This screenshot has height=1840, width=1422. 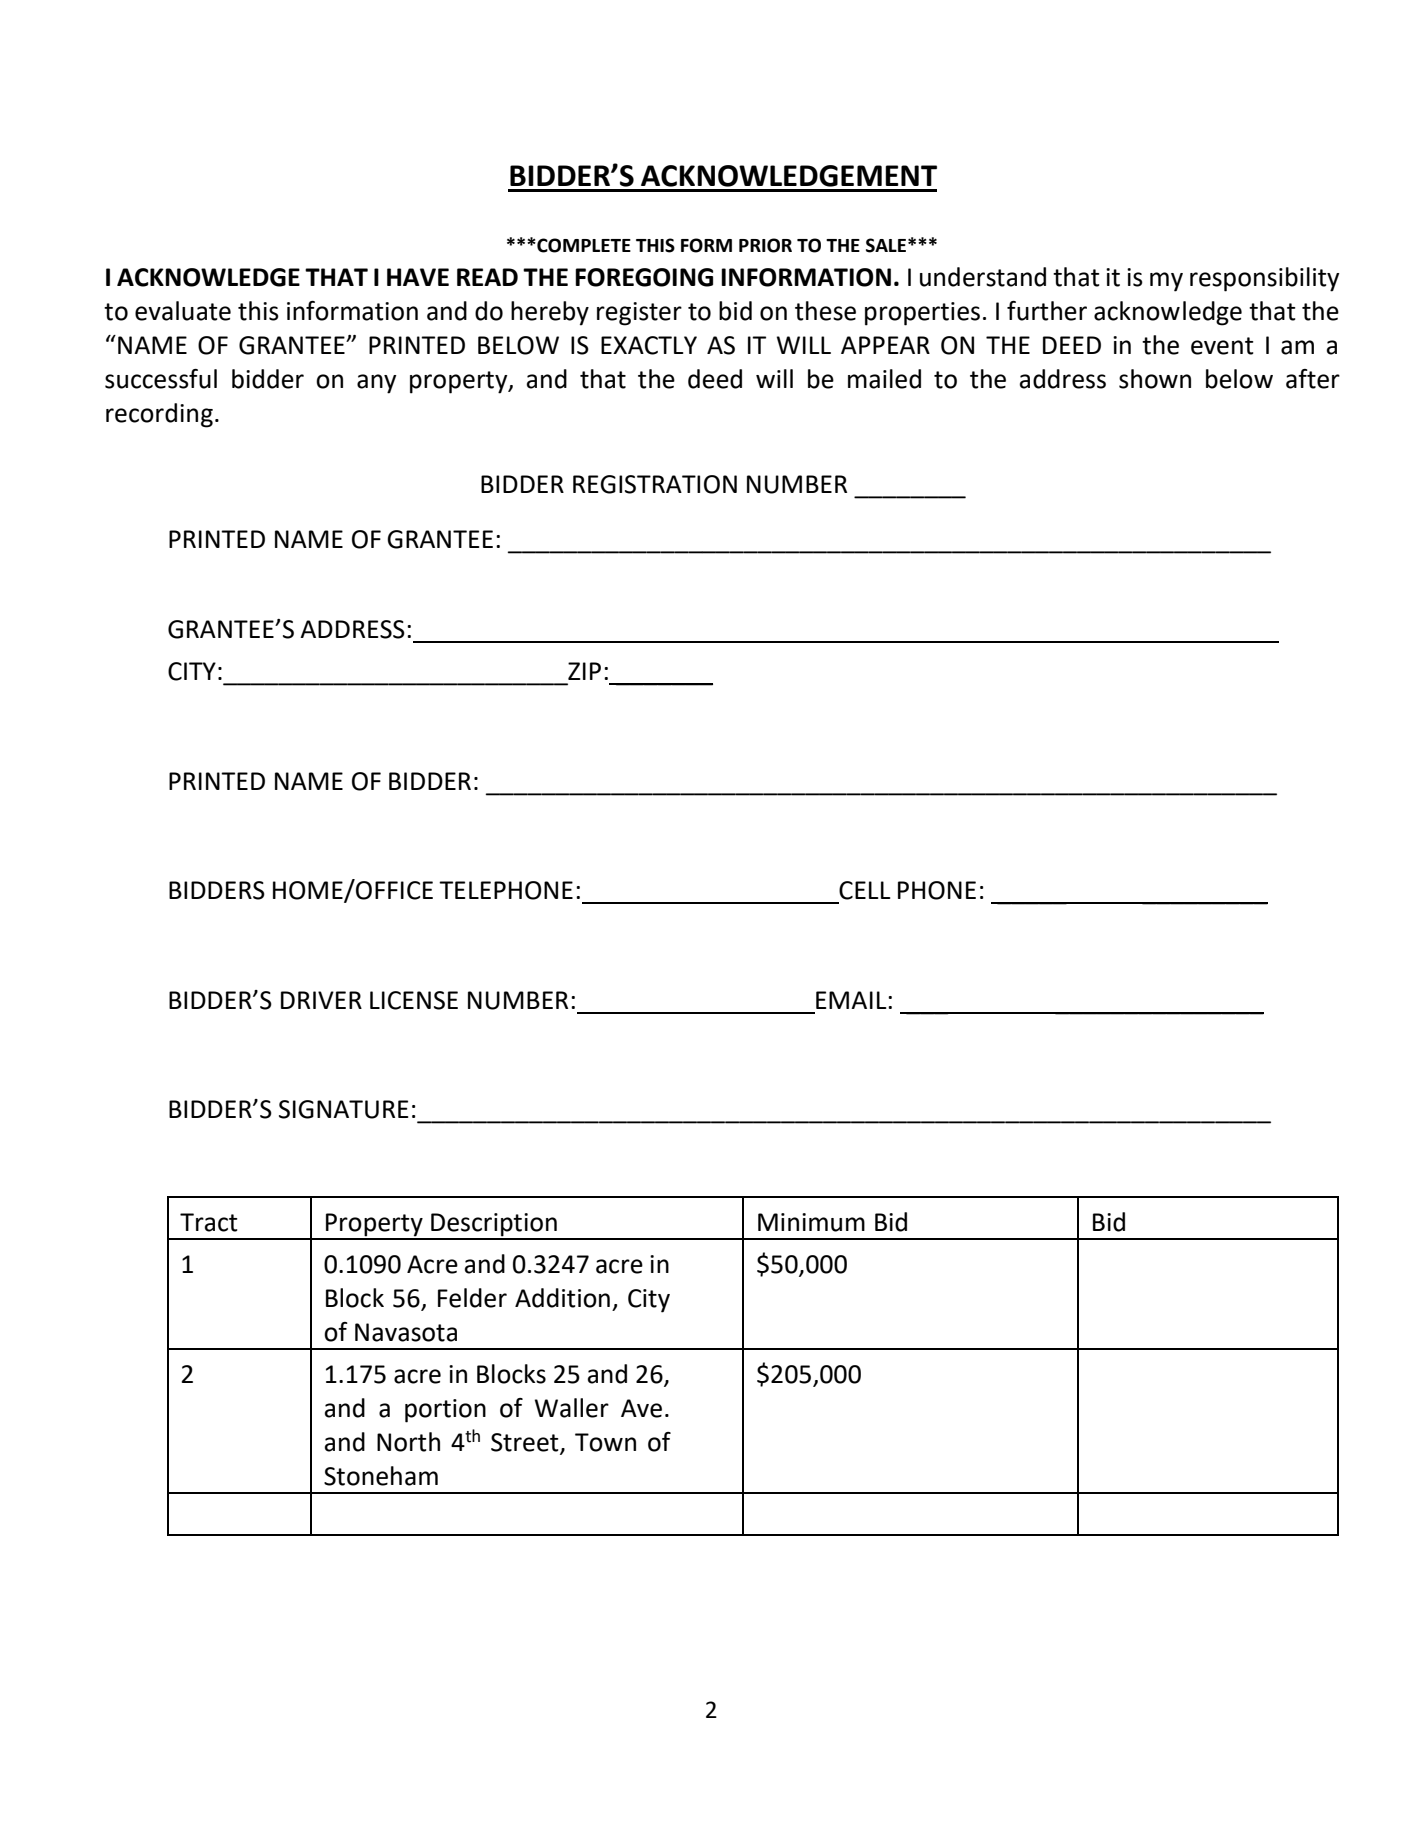 I want to click on North, so click(x=408, y=1442).
